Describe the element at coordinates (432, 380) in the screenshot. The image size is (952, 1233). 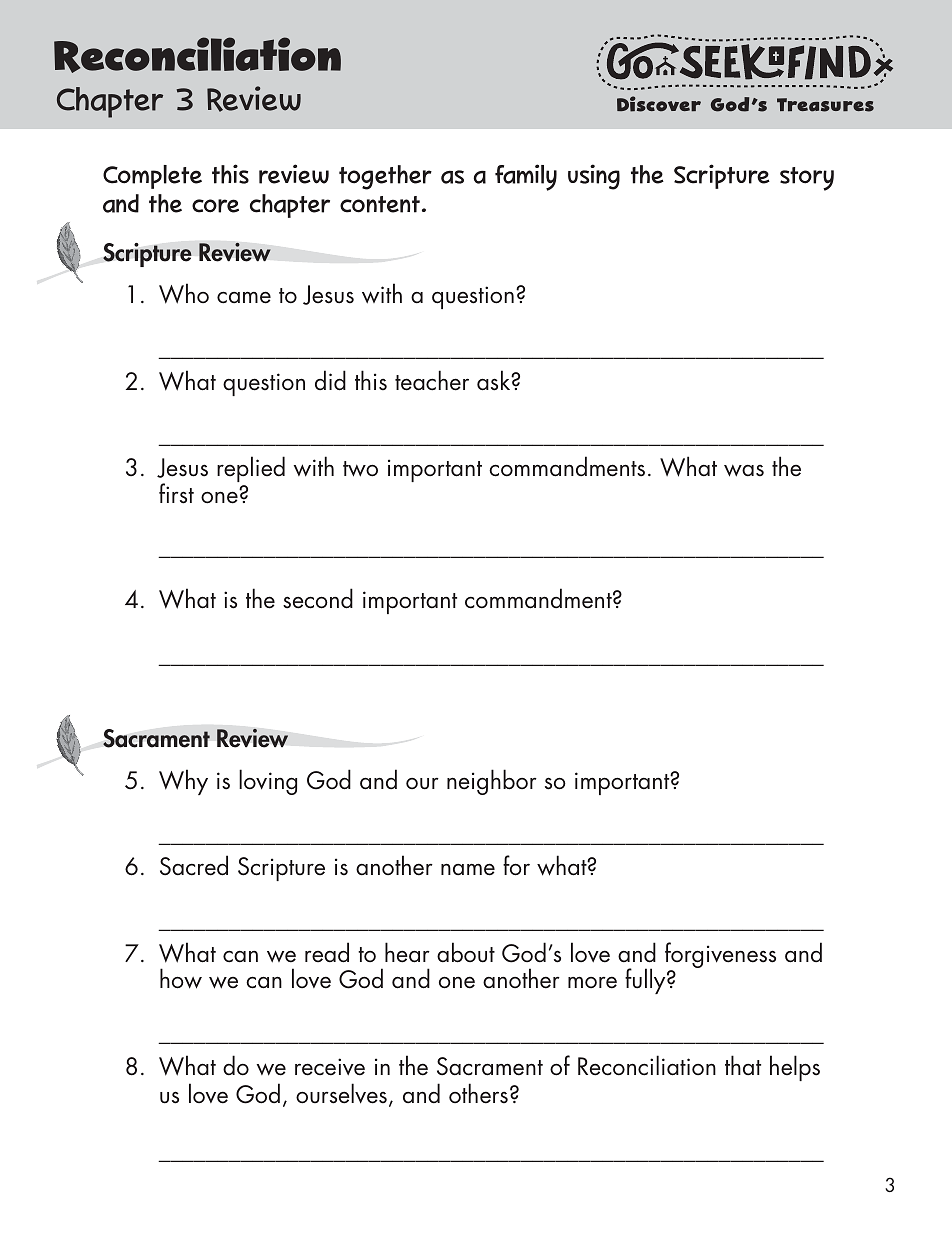
I see `teacher` at that location.
